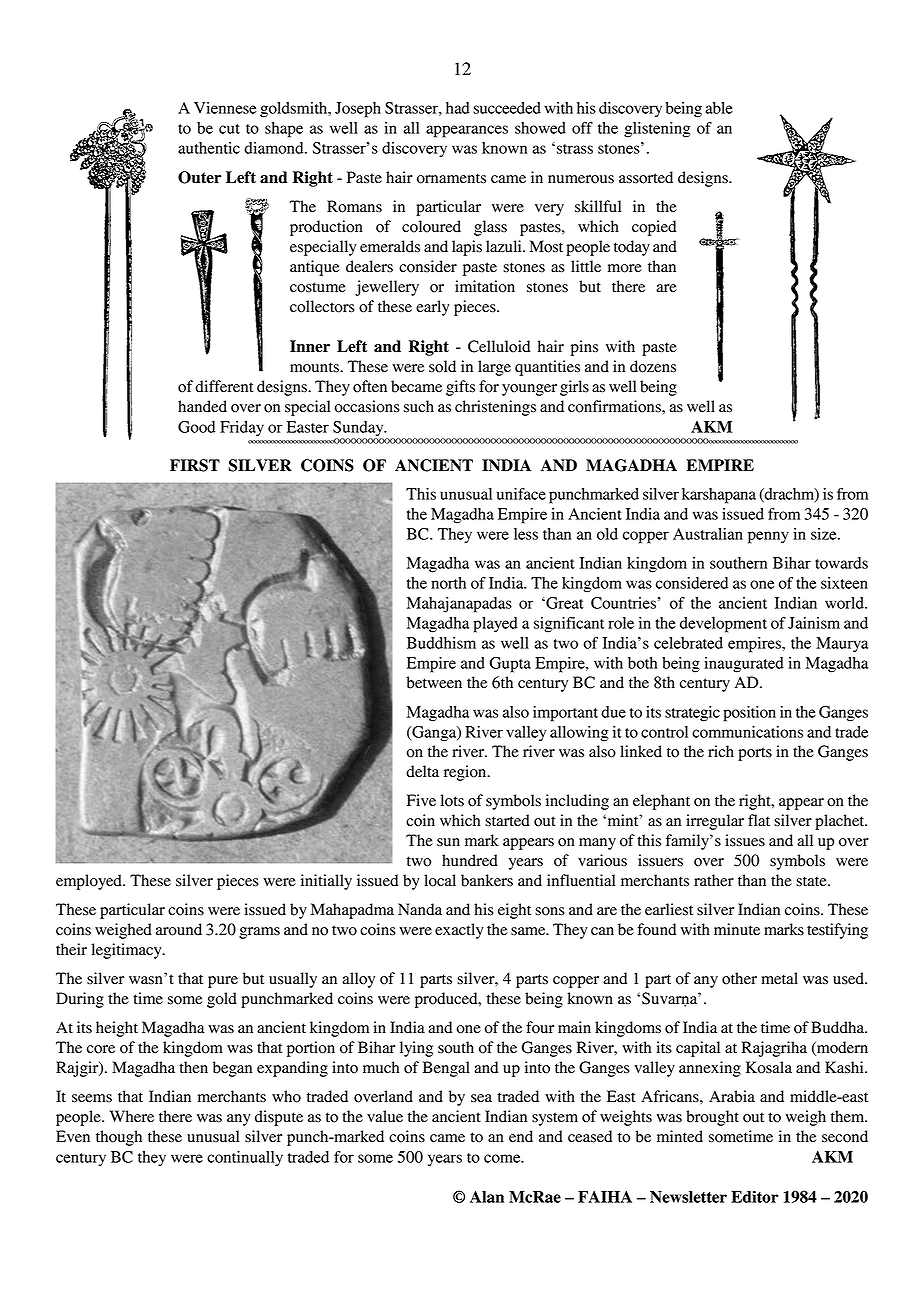 Image resolution: width=924 pixels, height=1308 pixels. I want to click on inaugurated, so click(744, 665).
